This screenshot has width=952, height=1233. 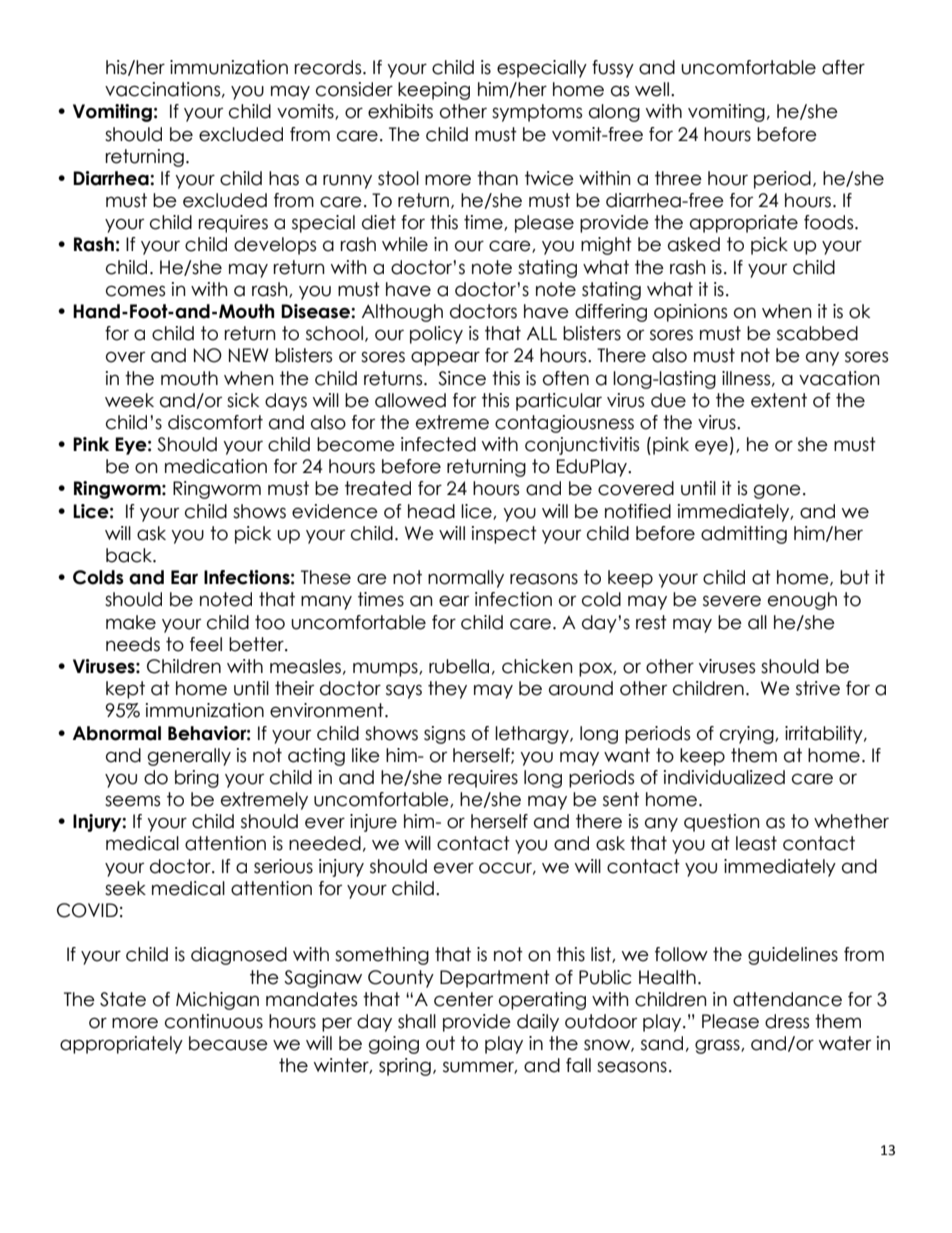 I want to click on after, so click(x=843, y=67).
